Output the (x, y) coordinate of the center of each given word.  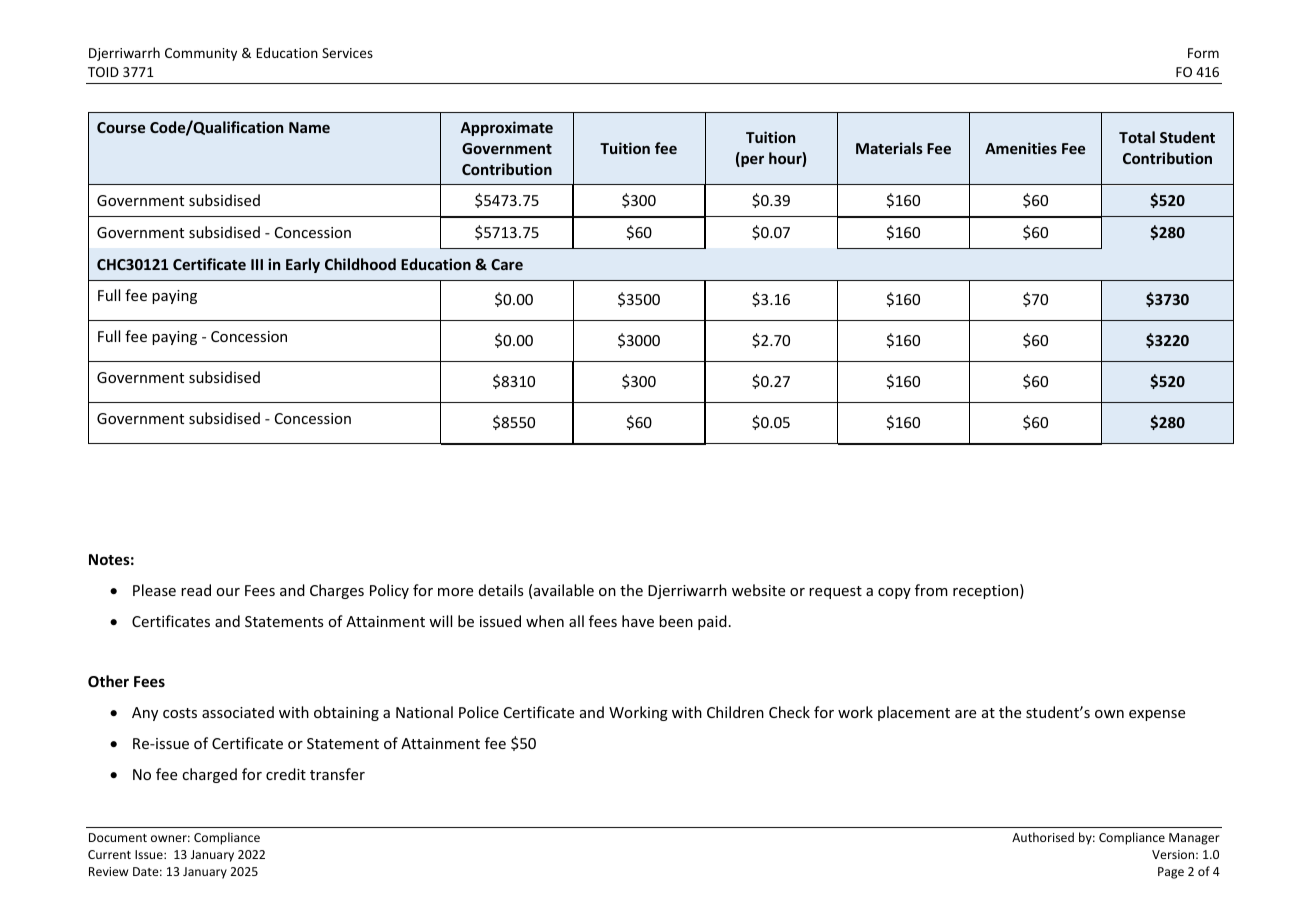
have (638, 621)
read (196, 590)
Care (507, 264)
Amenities (1021, 148)
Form (1203, 53)
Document (118, 837)
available (564, 590)
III (257, 264)
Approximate (506, 128)
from (931, 590)
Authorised (1043, 837)
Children (735, 712)
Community (201, 54)
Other (108, 681)
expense (1157, 715)
